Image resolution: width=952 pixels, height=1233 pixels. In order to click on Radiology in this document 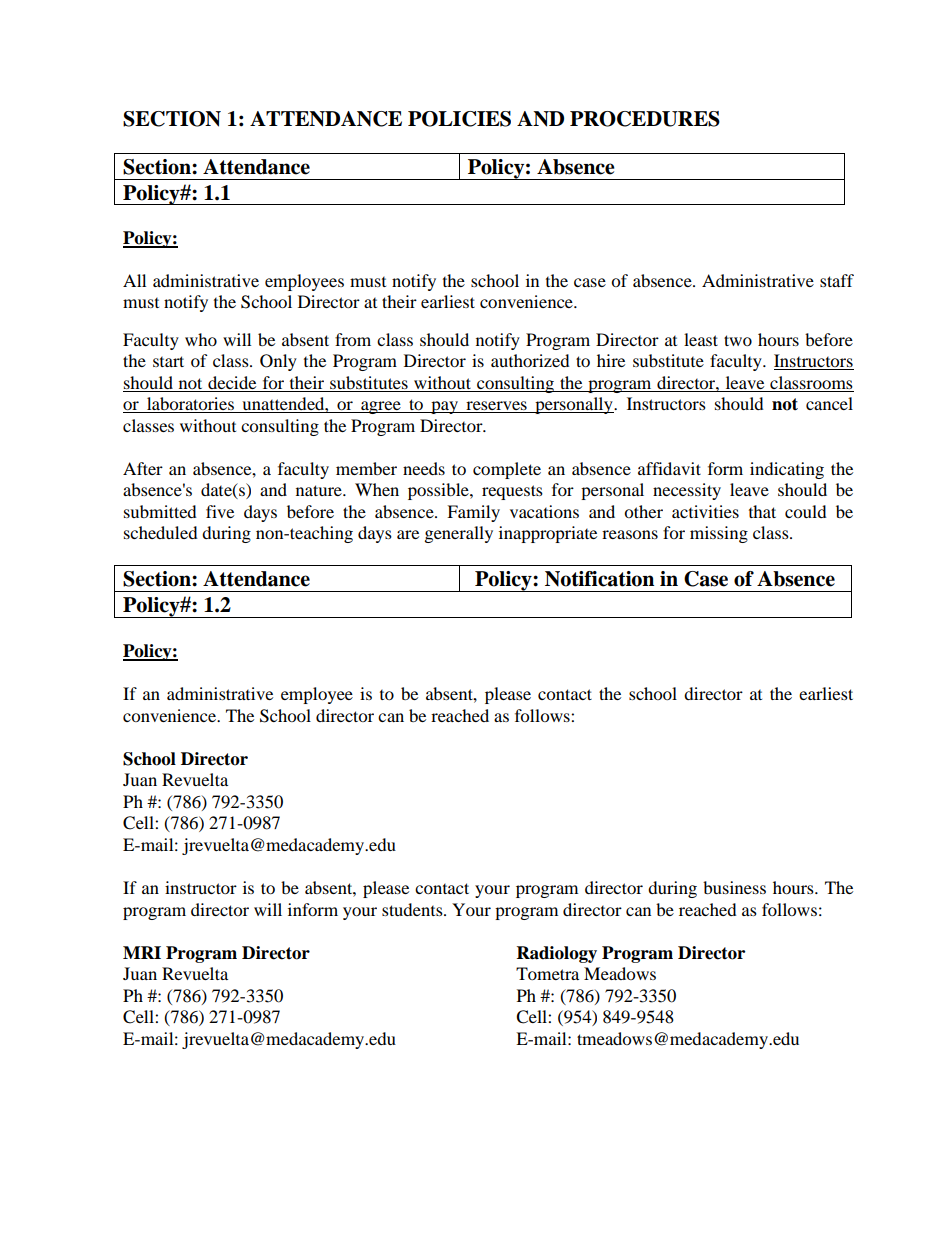, I will do `click(557, 954)`.
